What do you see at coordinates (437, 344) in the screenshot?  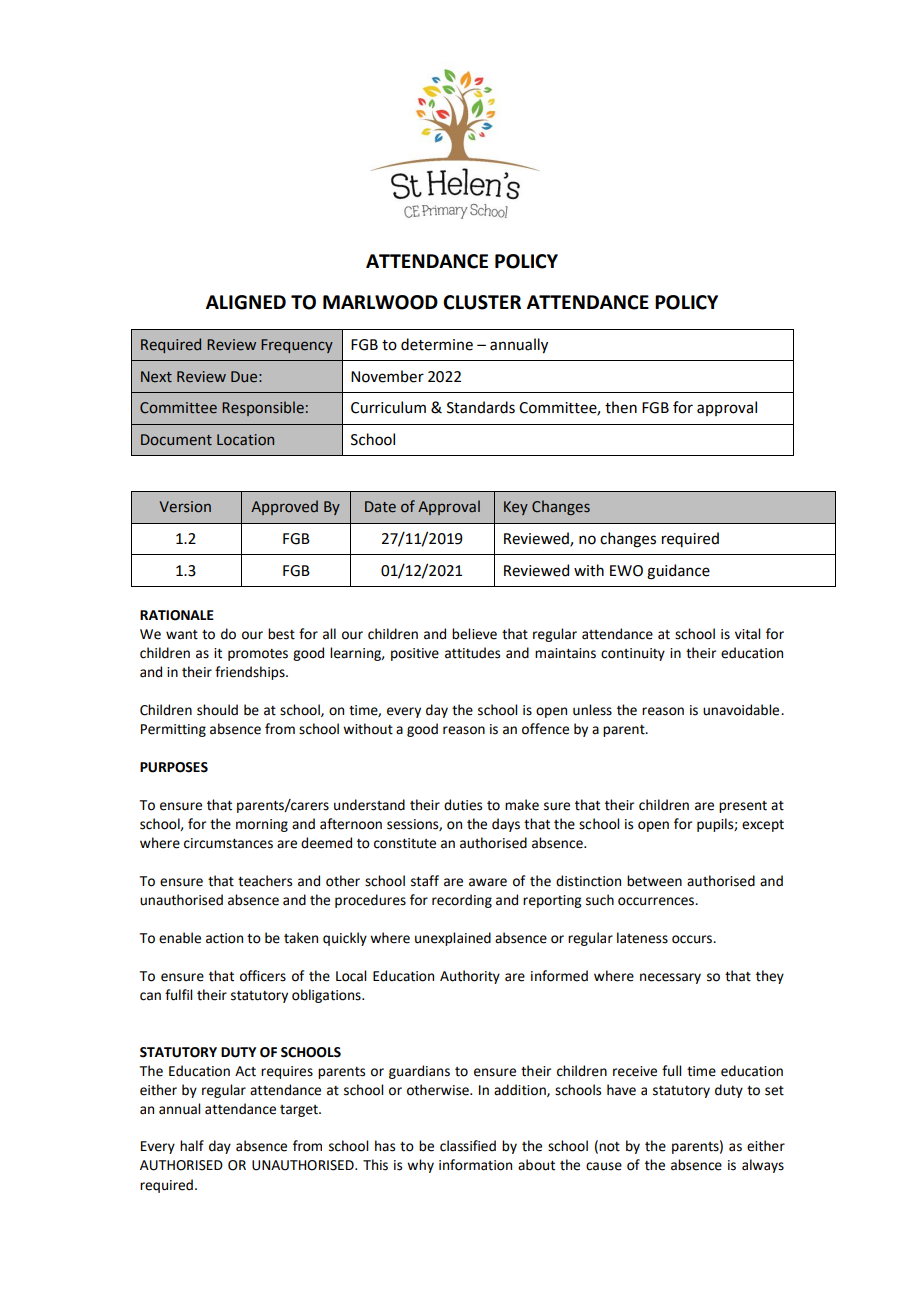 I see `determine` at bounding box center [437, 344].
